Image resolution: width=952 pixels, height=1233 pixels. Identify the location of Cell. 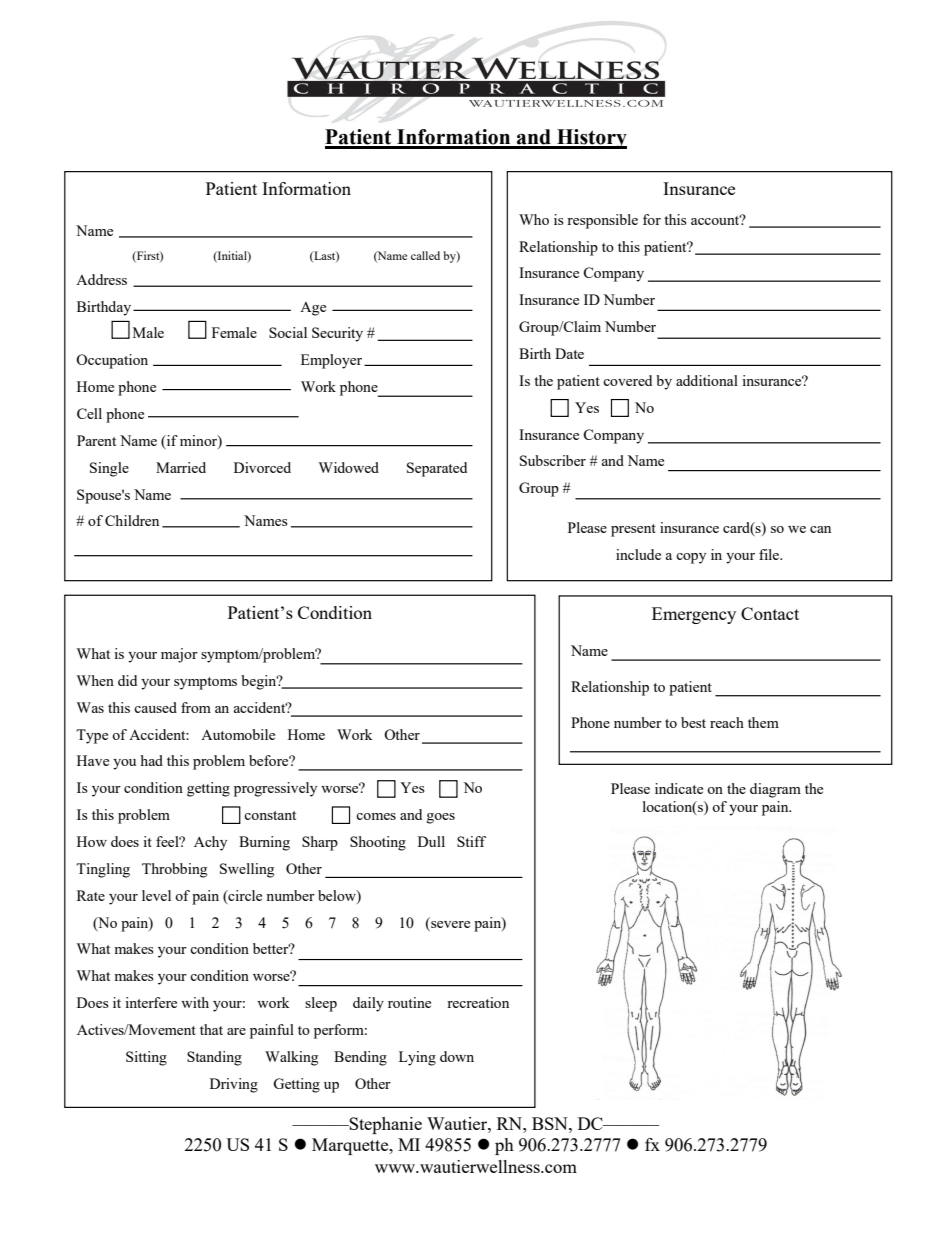
(89, 413).
